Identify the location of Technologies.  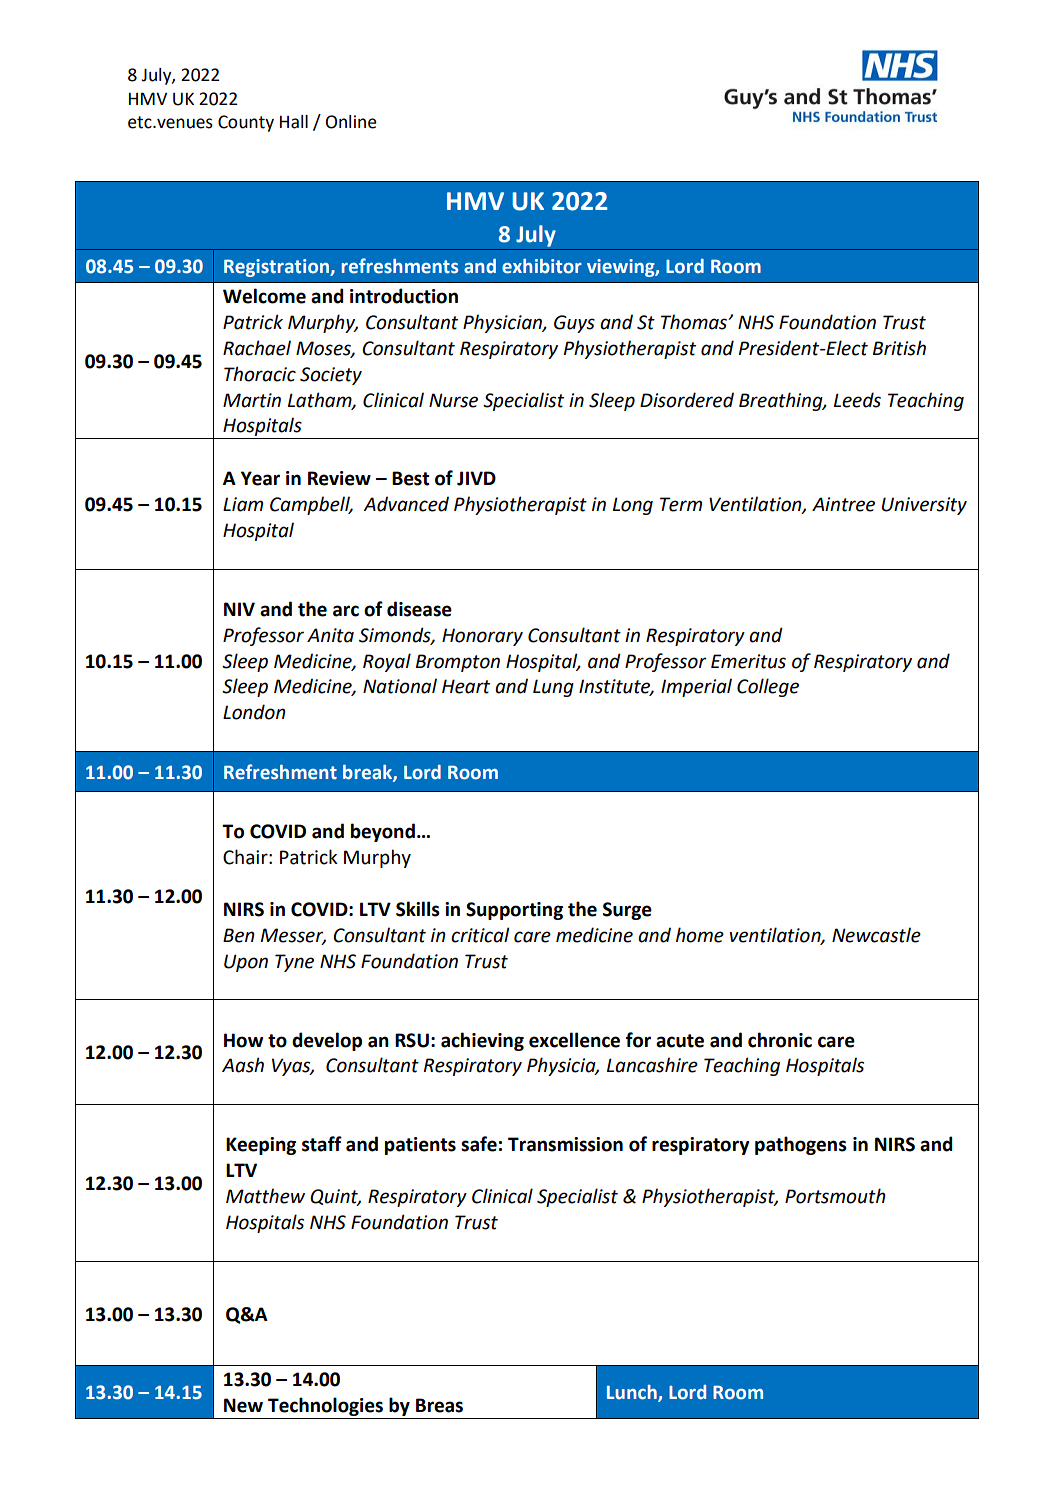
(325, 1406).
